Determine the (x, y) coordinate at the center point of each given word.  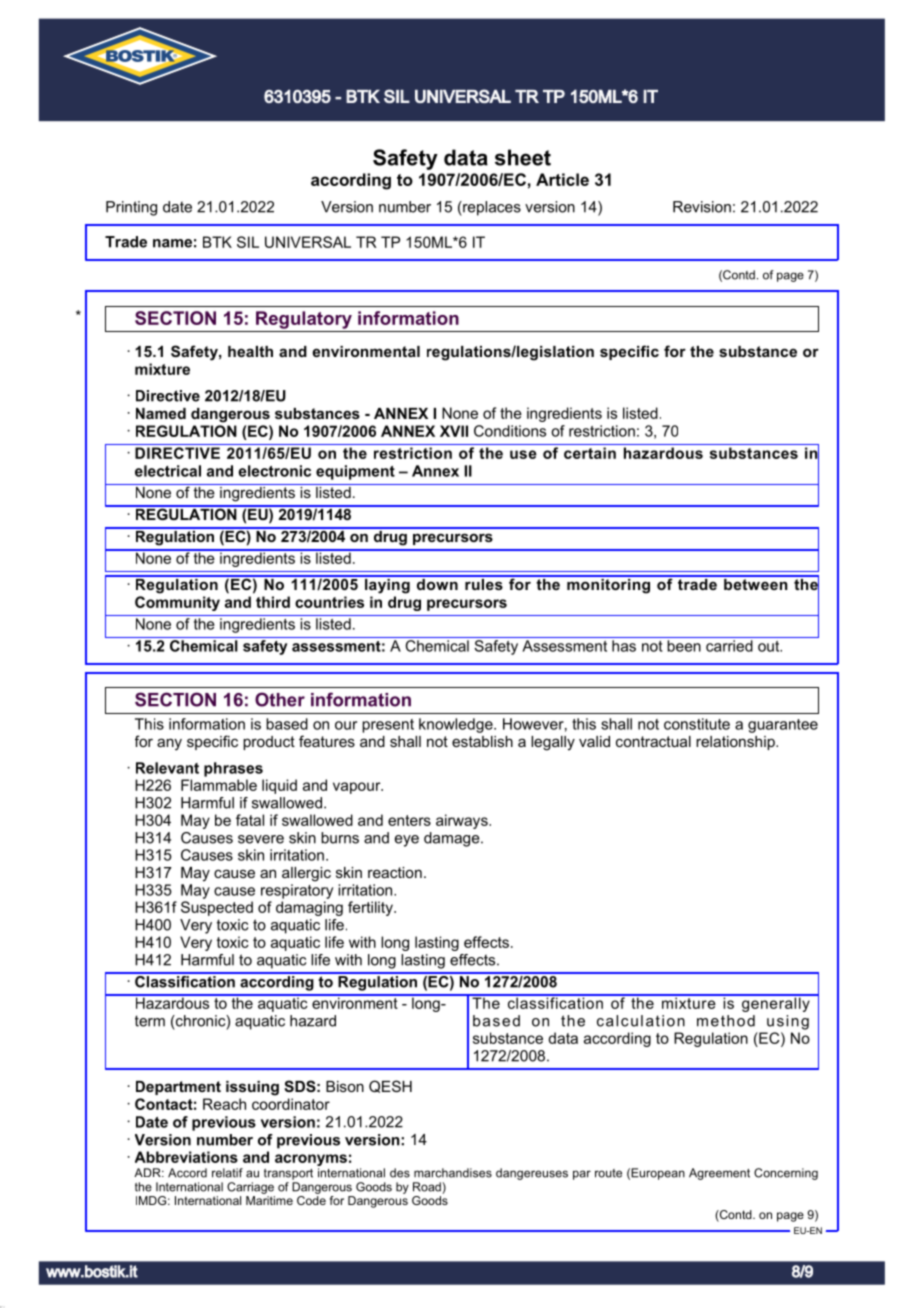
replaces (491, 208)
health (250, 351)
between (756, 583)
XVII (454, 431)
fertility (371, 908)
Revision (702, 207)
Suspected (217, 908)
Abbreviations (186, 1157)
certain (590, 453)
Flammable (219, 785)
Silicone (231, 242)
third (273, 602)
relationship (736, 743)
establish (482, 741)
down (437, 583)
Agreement (719, 1174)
